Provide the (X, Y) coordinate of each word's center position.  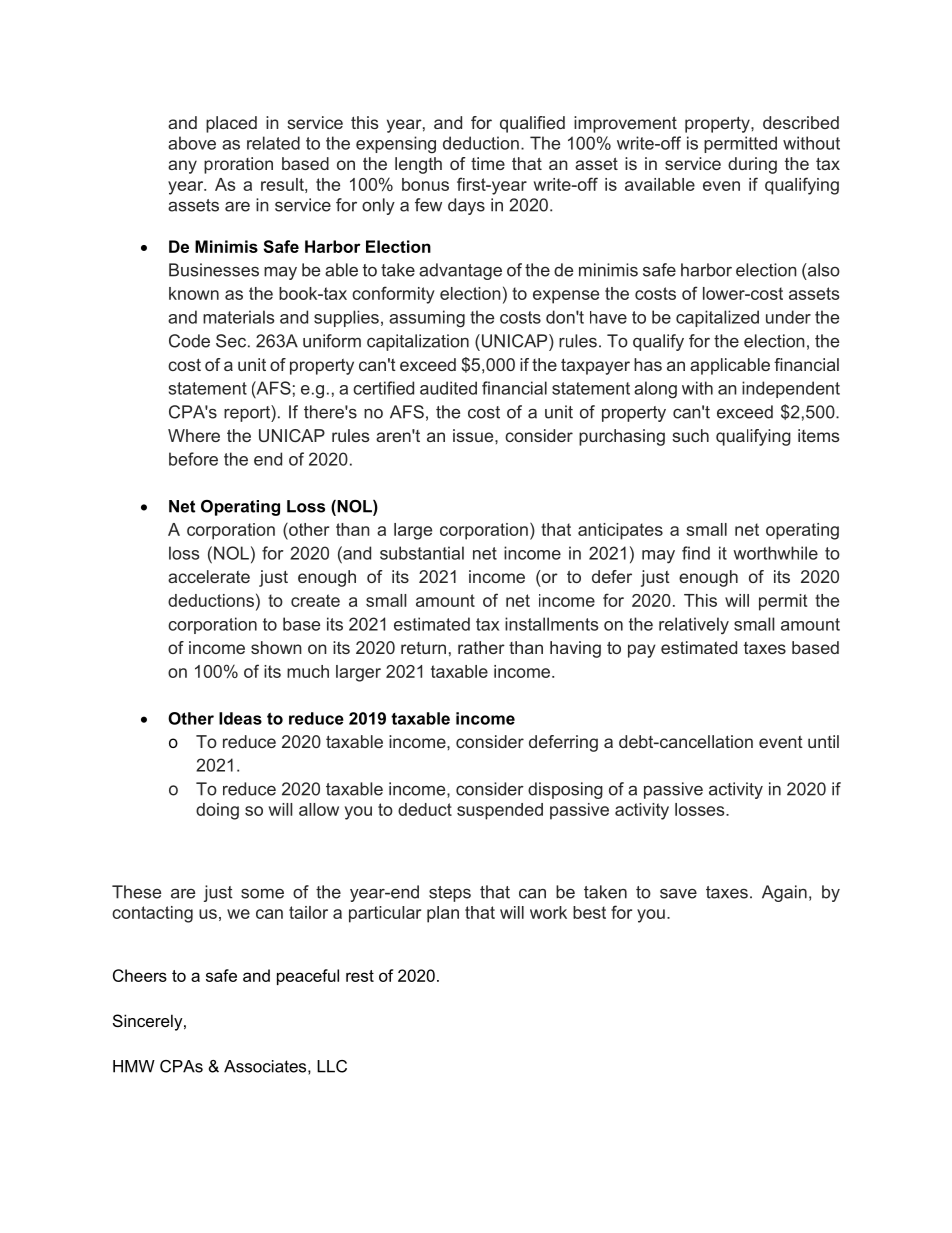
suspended (500, 811)
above (192, 143)
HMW (134, 1066)
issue (474, 435)
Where (194, 435)
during (752, 165)
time (488, 163)
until (823, 741)
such (690, 435)
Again (784, 893)
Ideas (240, 718)
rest (360, 976)
